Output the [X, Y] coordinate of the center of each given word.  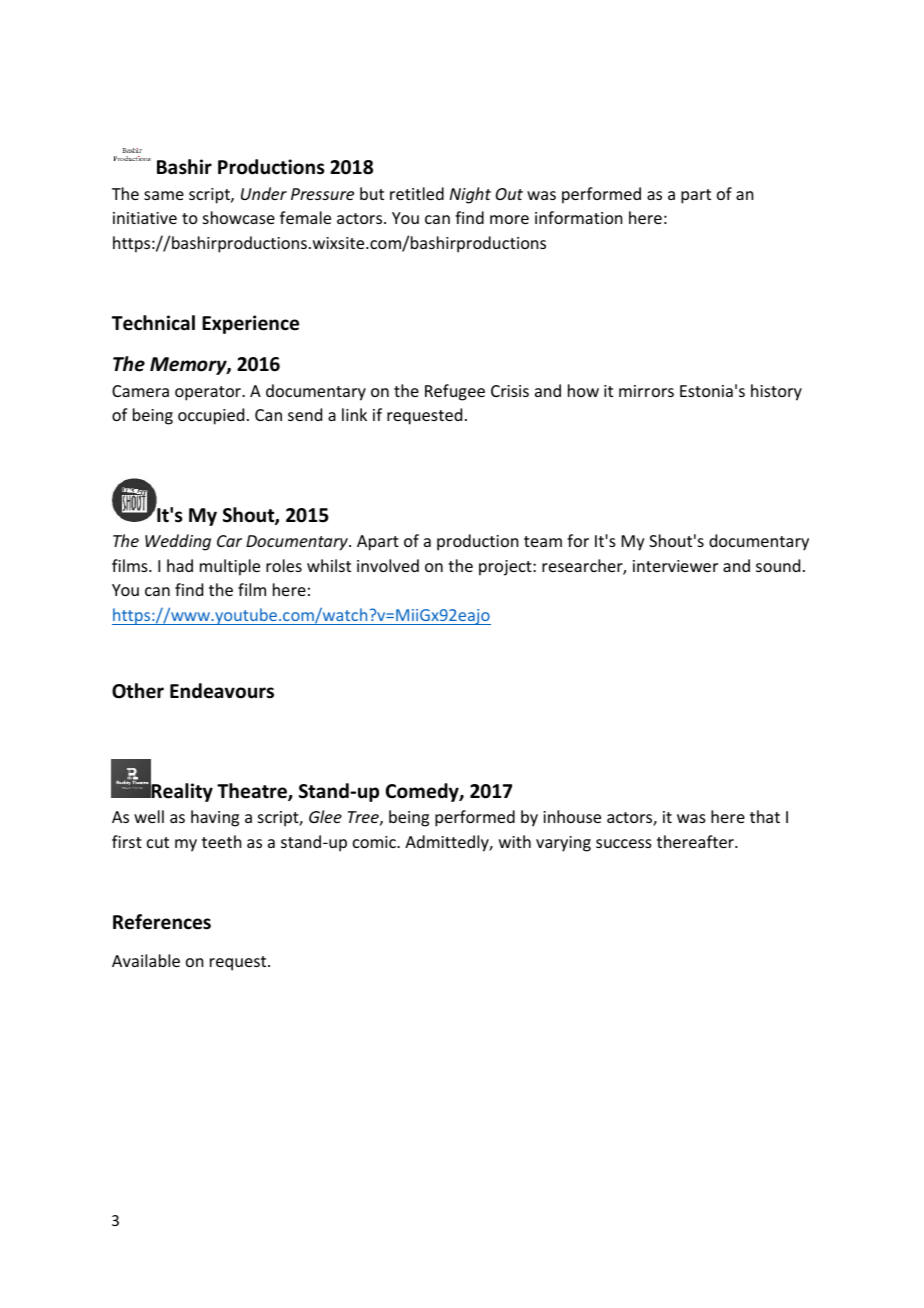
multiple [230, 567]
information [578, 217]
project [506, 568]
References [162, 922]
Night [470, 195]
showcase [239, 217]
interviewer [675, 566]
